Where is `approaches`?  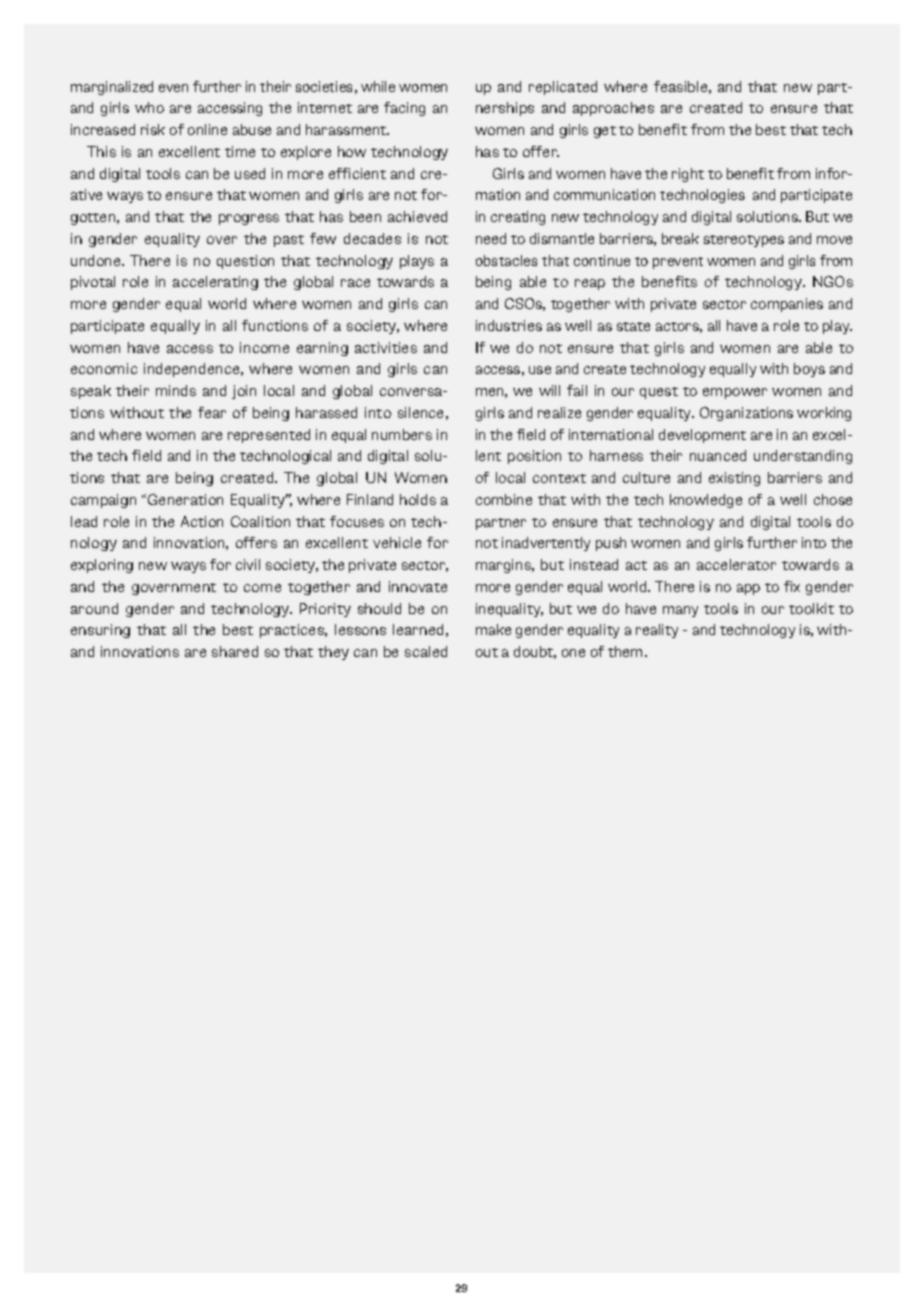
approaches is located at coordinates (613, 109).
